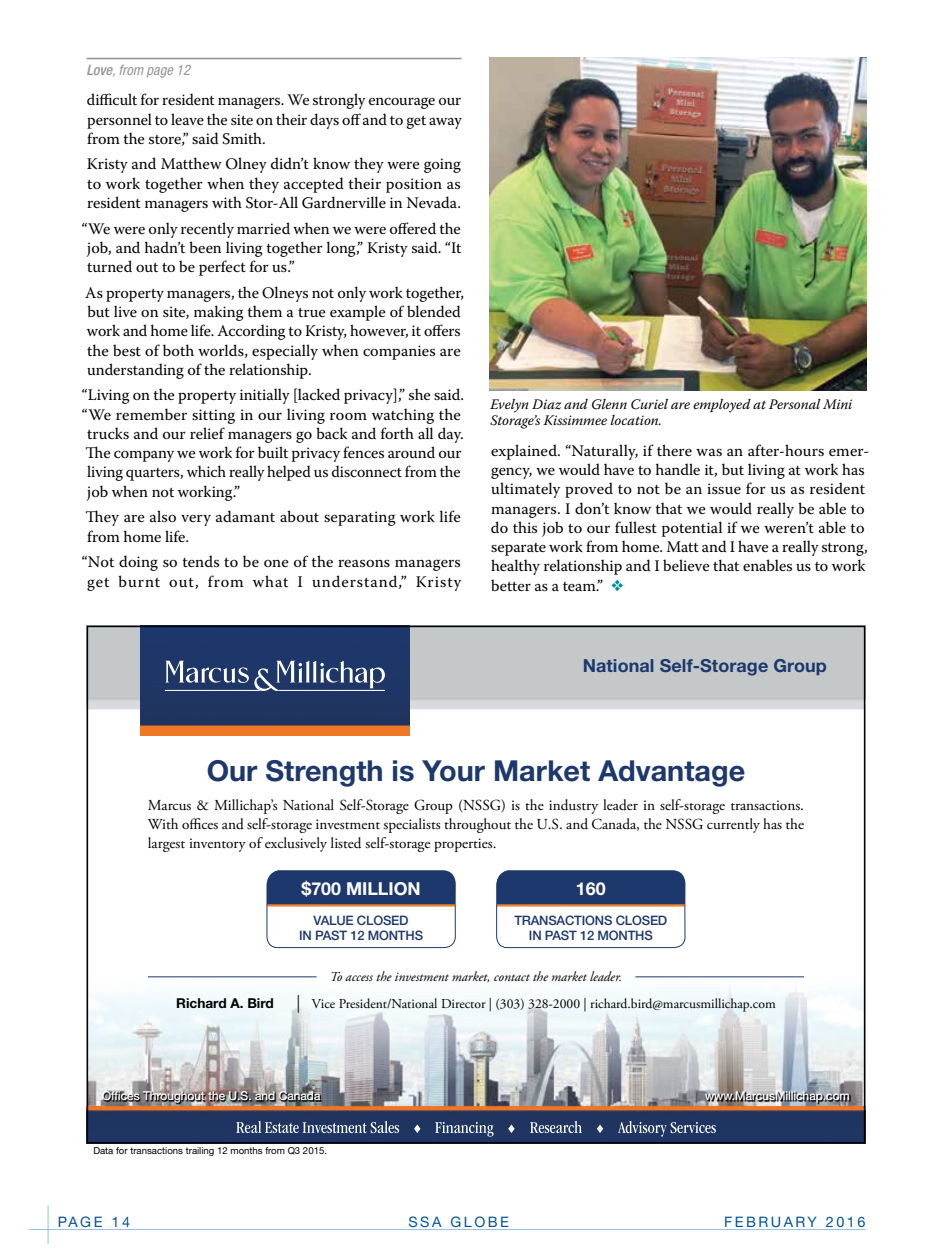 Image resolution: width=952 pixels, height=1256 pixels. What do you see at coordinates (199, 1151) in the image?
I see `trailing` at bounding box center [199, 1151].
